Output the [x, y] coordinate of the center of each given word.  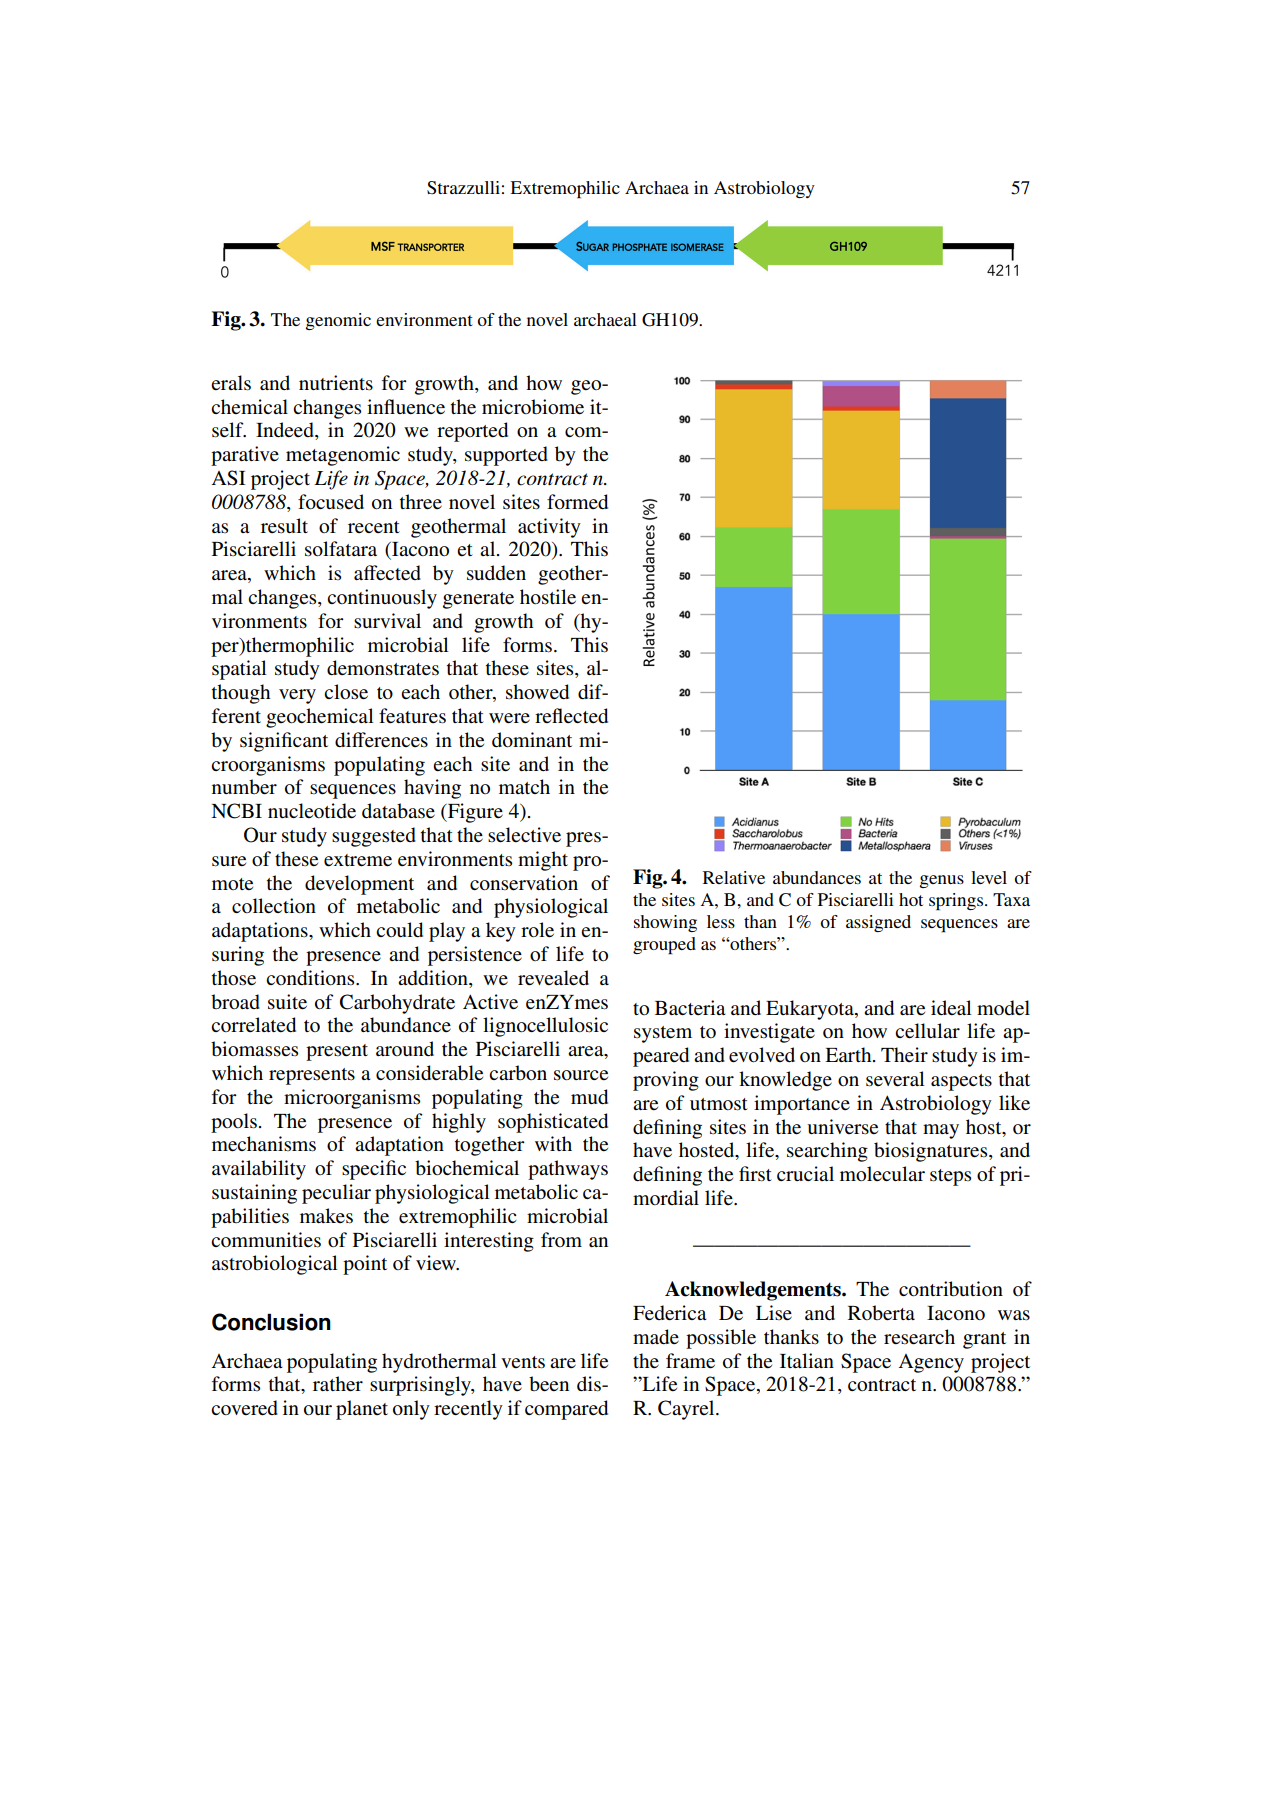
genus [942, 881]
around [405, 1049]
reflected [571, 716]
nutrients [336, 383]
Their [904, 1054]
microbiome [533, 407]
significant [284, 742]
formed [577, 502]
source [581, 1075]
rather [338, 1384]
